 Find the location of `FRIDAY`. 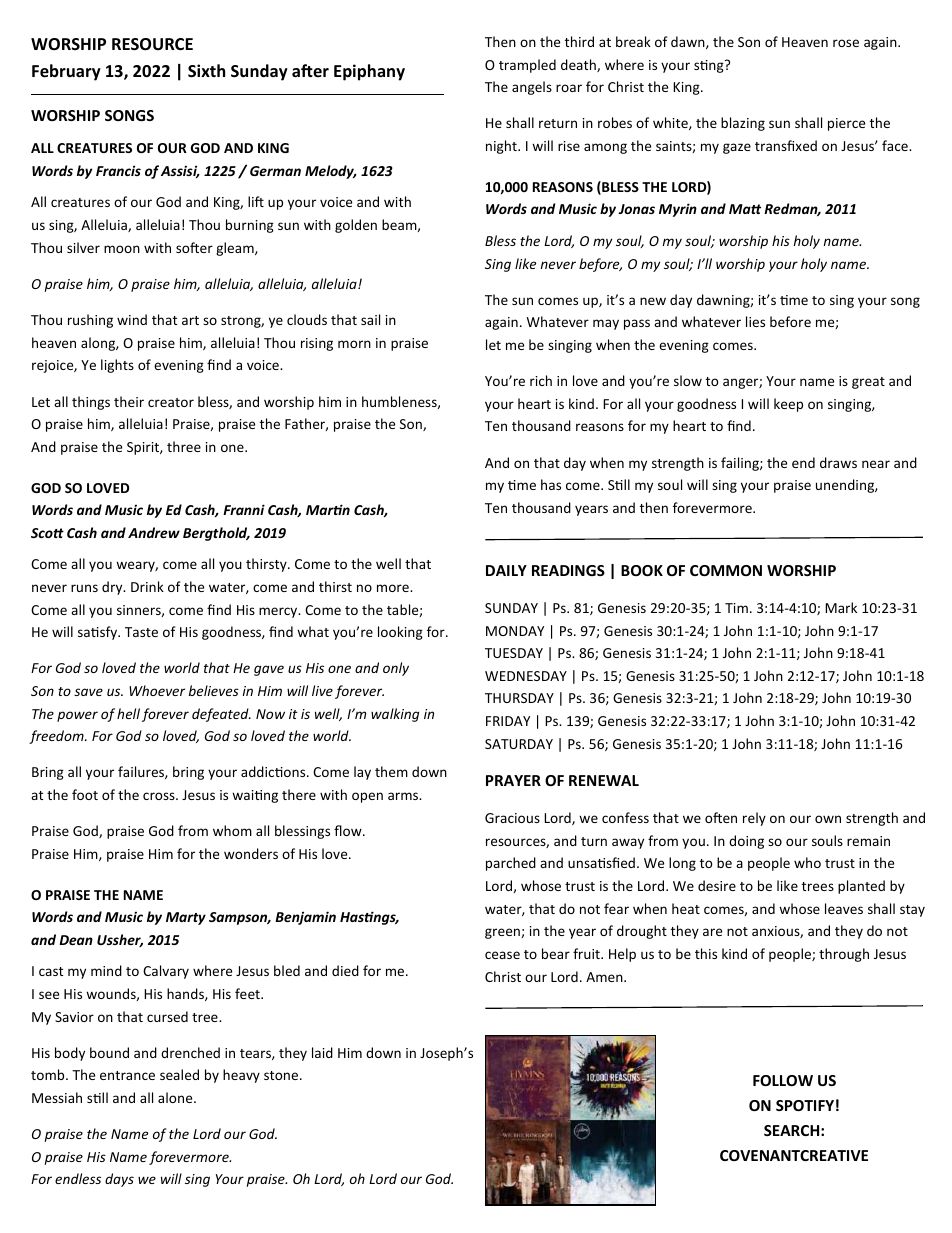

FRIDAY is located at coordinates (508, 721).
